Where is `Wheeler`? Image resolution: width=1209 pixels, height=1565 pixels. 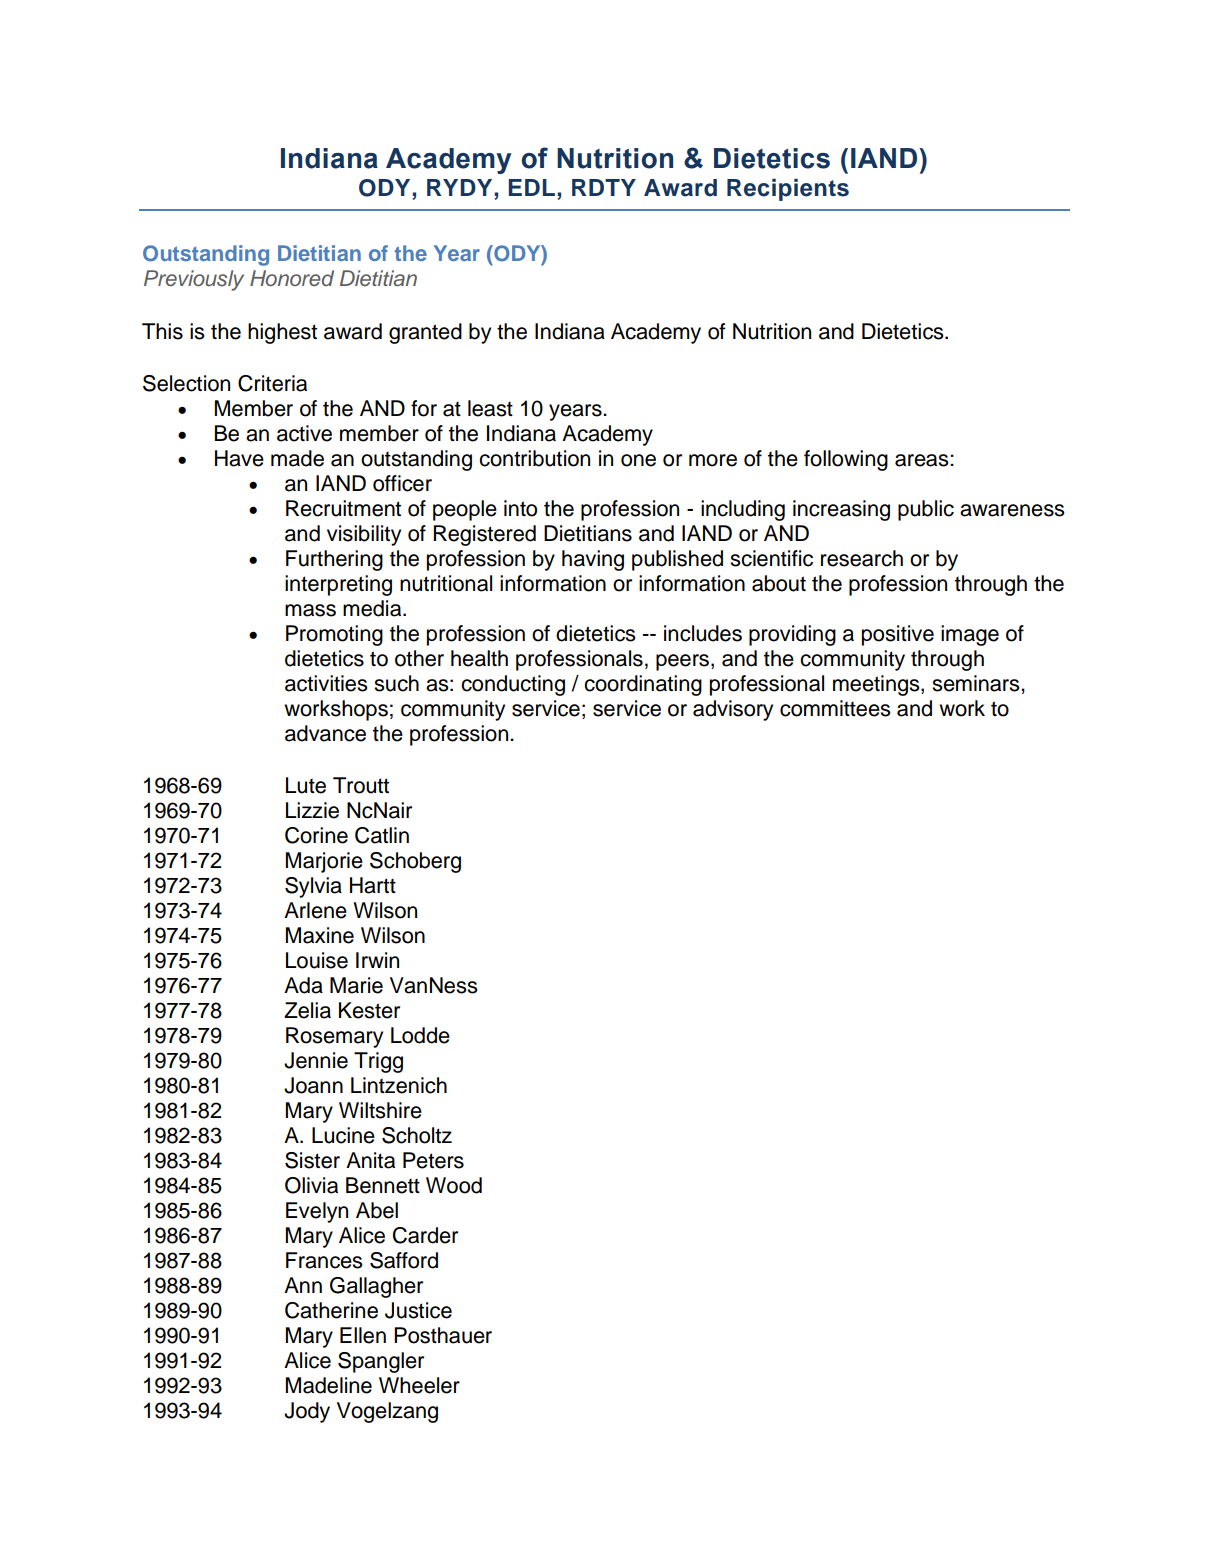
Wheeler is located at coordinates (419, 1385).
